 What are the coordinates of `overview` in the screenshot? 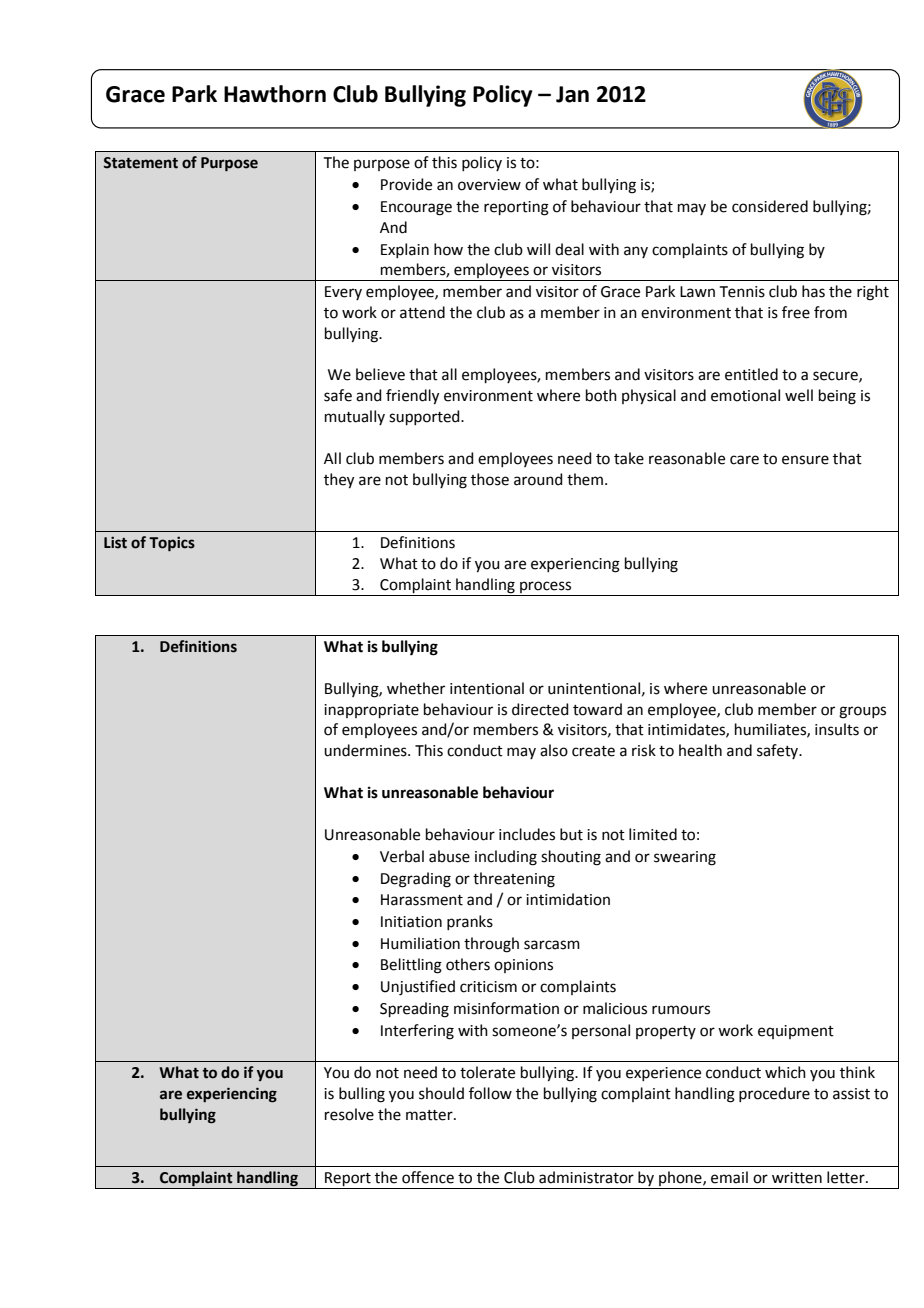 It's located at (489, 185).
